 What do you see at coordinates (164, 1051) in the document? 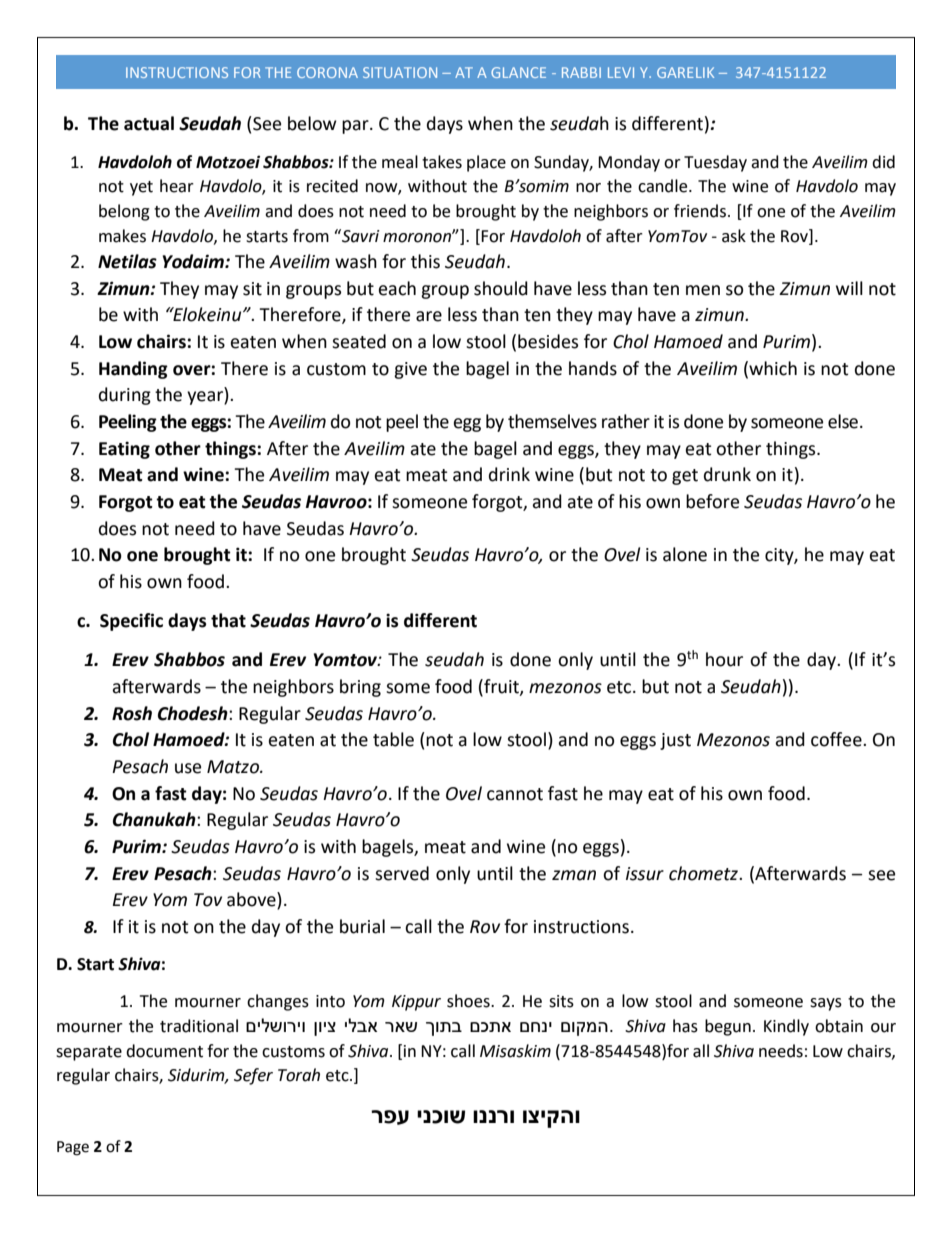
I see `document` at bounding box center [164, 1051].
